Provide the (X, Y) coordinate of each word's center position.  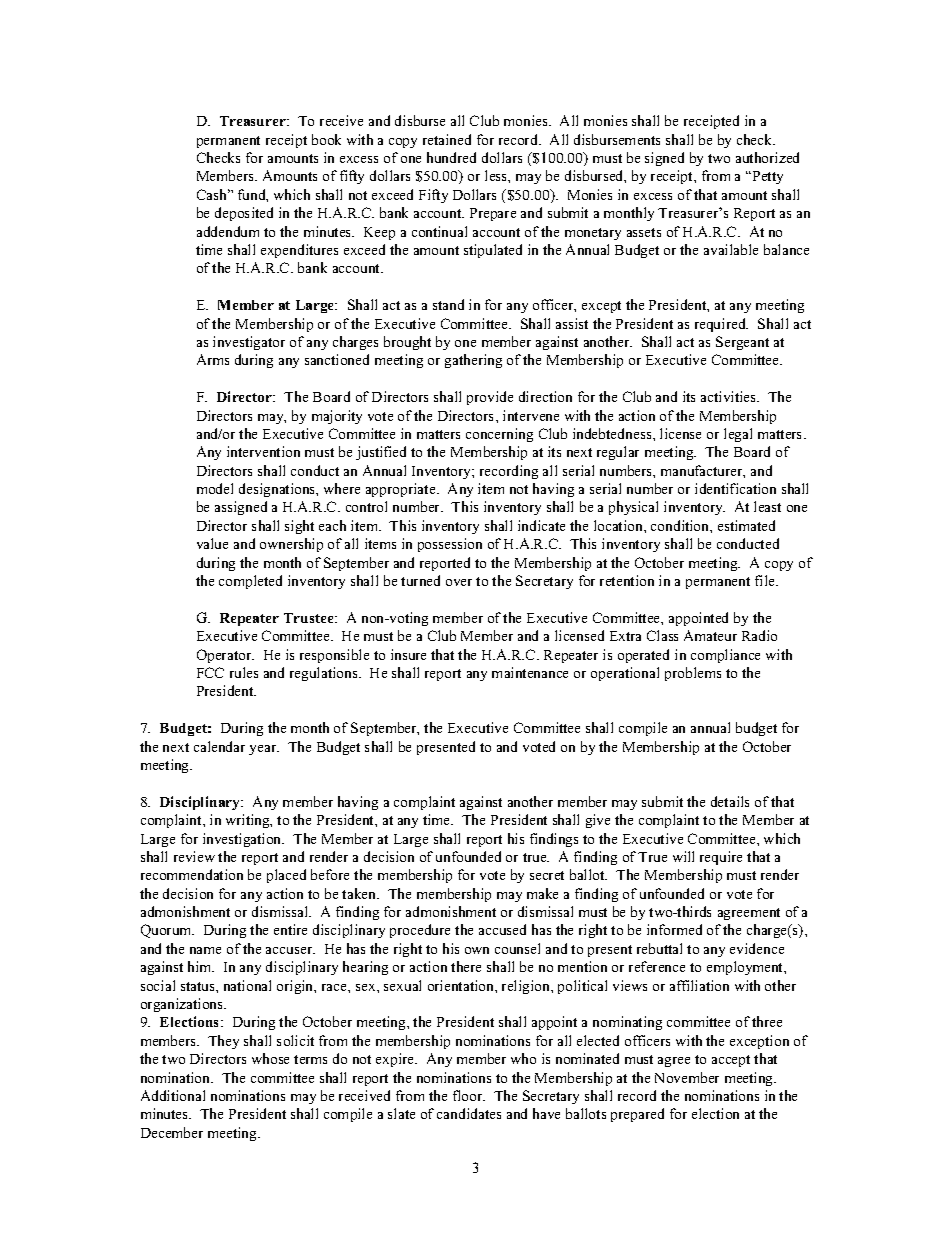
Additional (173, 1095)
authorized (767, 157)
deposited (244, 214)
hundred (451, 157)
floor (469, 1095)
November (687, 1077)
